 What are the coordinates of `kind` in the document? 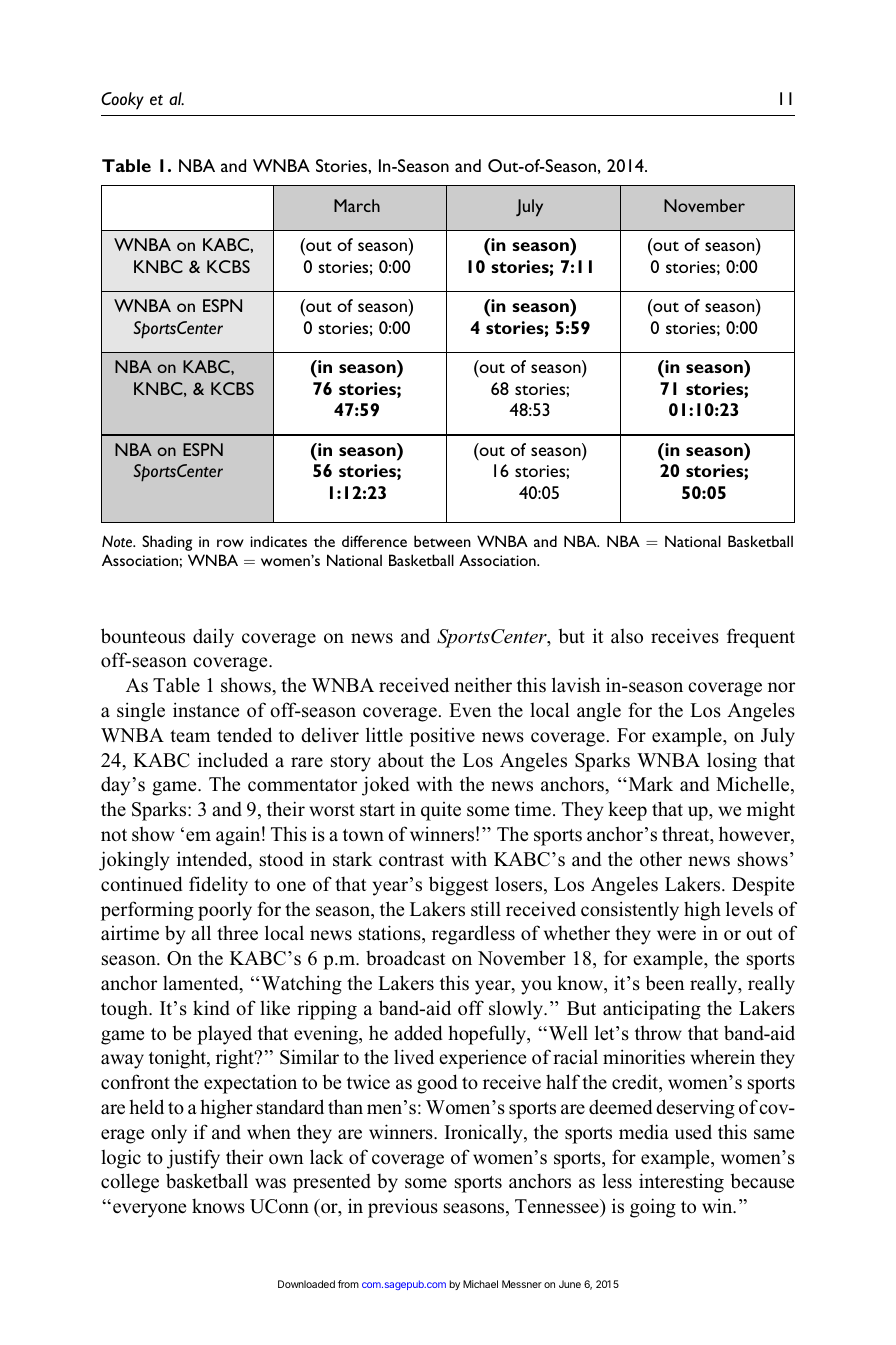 It's located at (211, 1007).
